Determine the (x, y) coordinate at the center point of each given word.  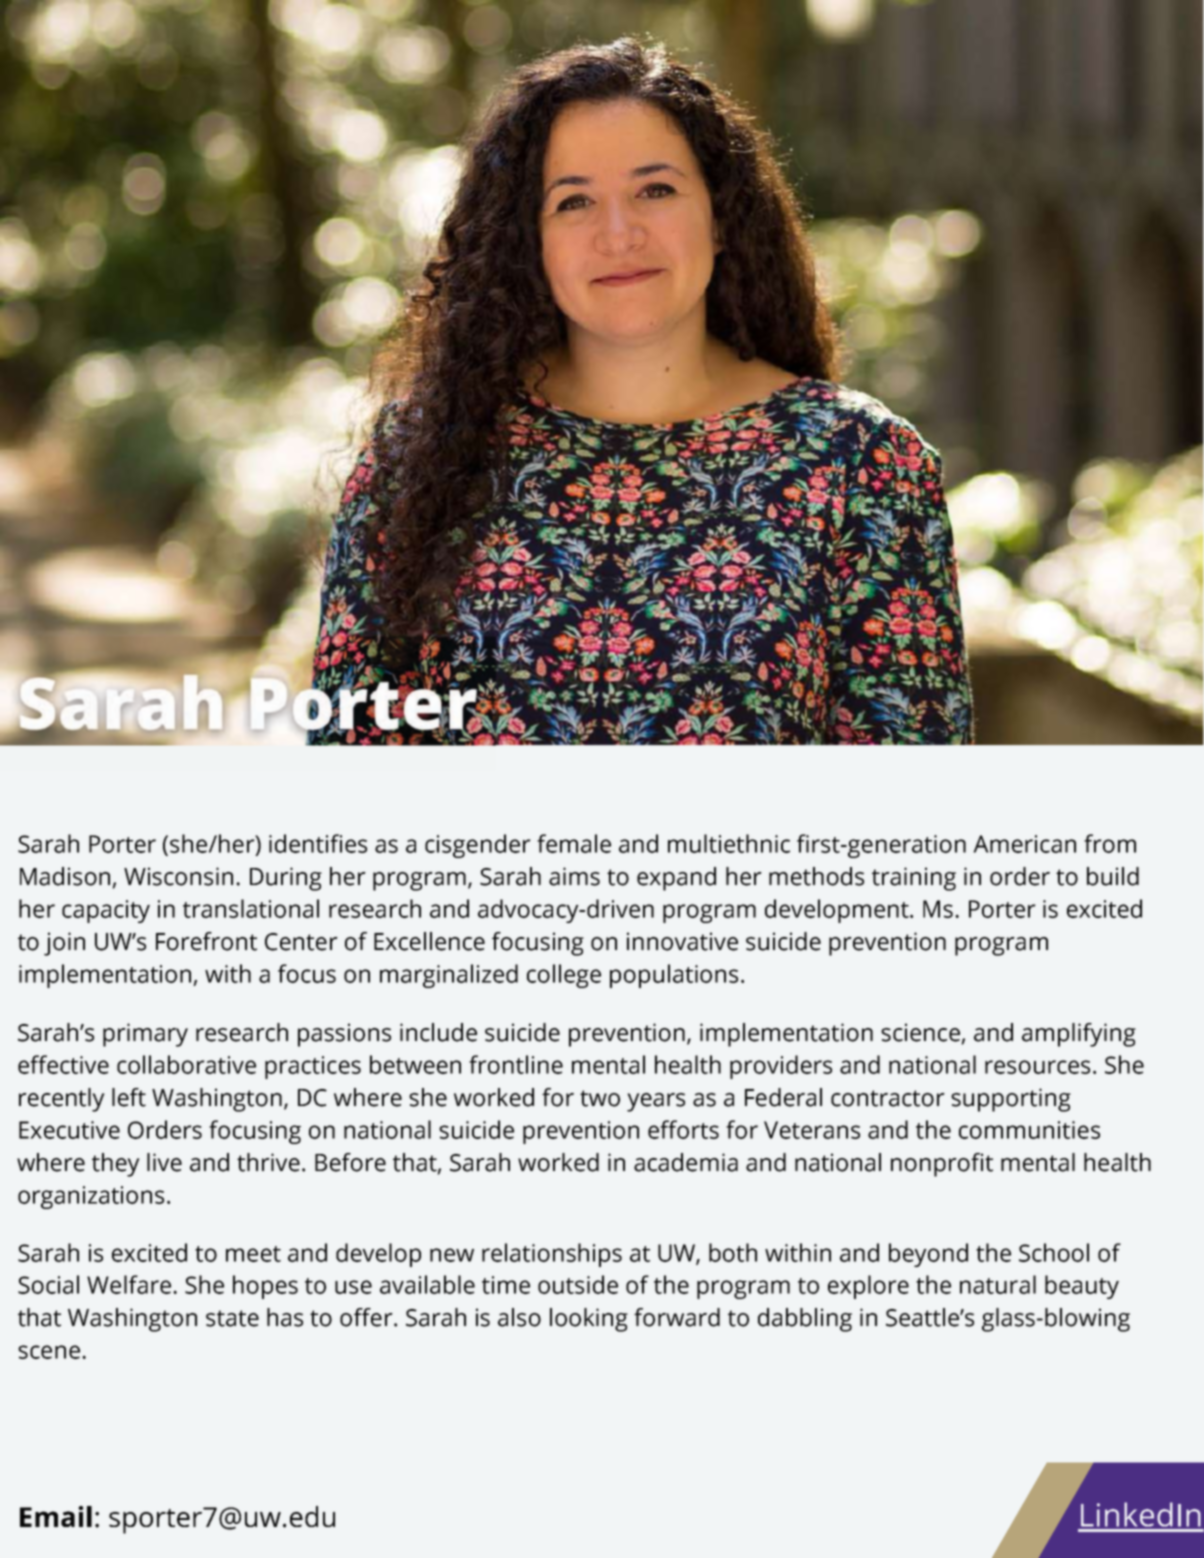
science (920, 1032)
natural (998, 1284)
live (164, 1162)
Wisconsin (178, 876)
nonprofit (942, 1165)
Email (56, 1516)
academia (686, 1162)
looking (589, 1320)
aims (574, 876)
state (232, 1318)
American (1024, 844)
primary (145, 1035)
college (564, 976)
